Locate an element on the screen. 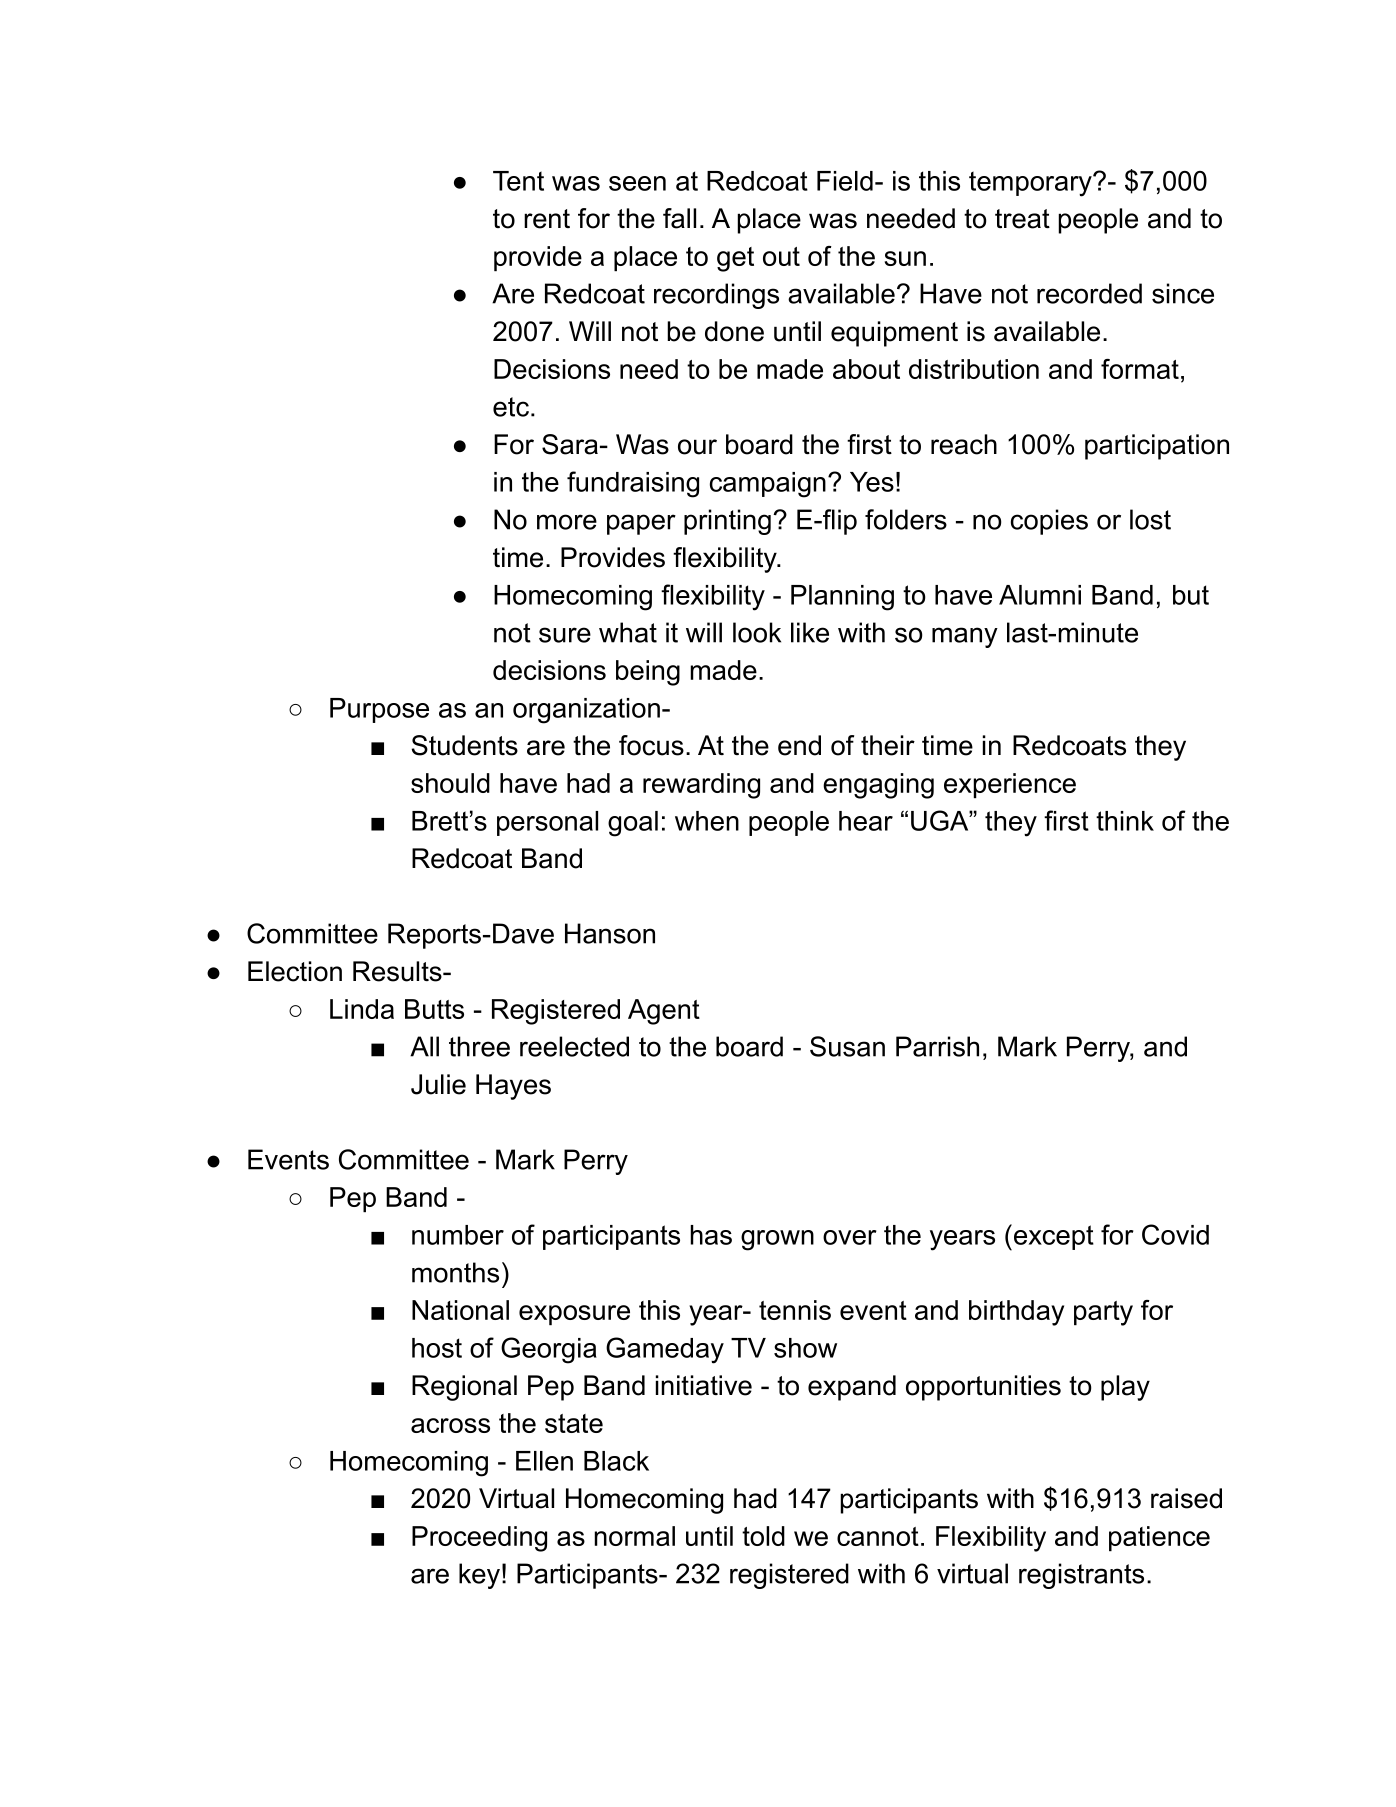 This screenshot has height=1807, width=1396. get is located at coordinates (735, 259).
